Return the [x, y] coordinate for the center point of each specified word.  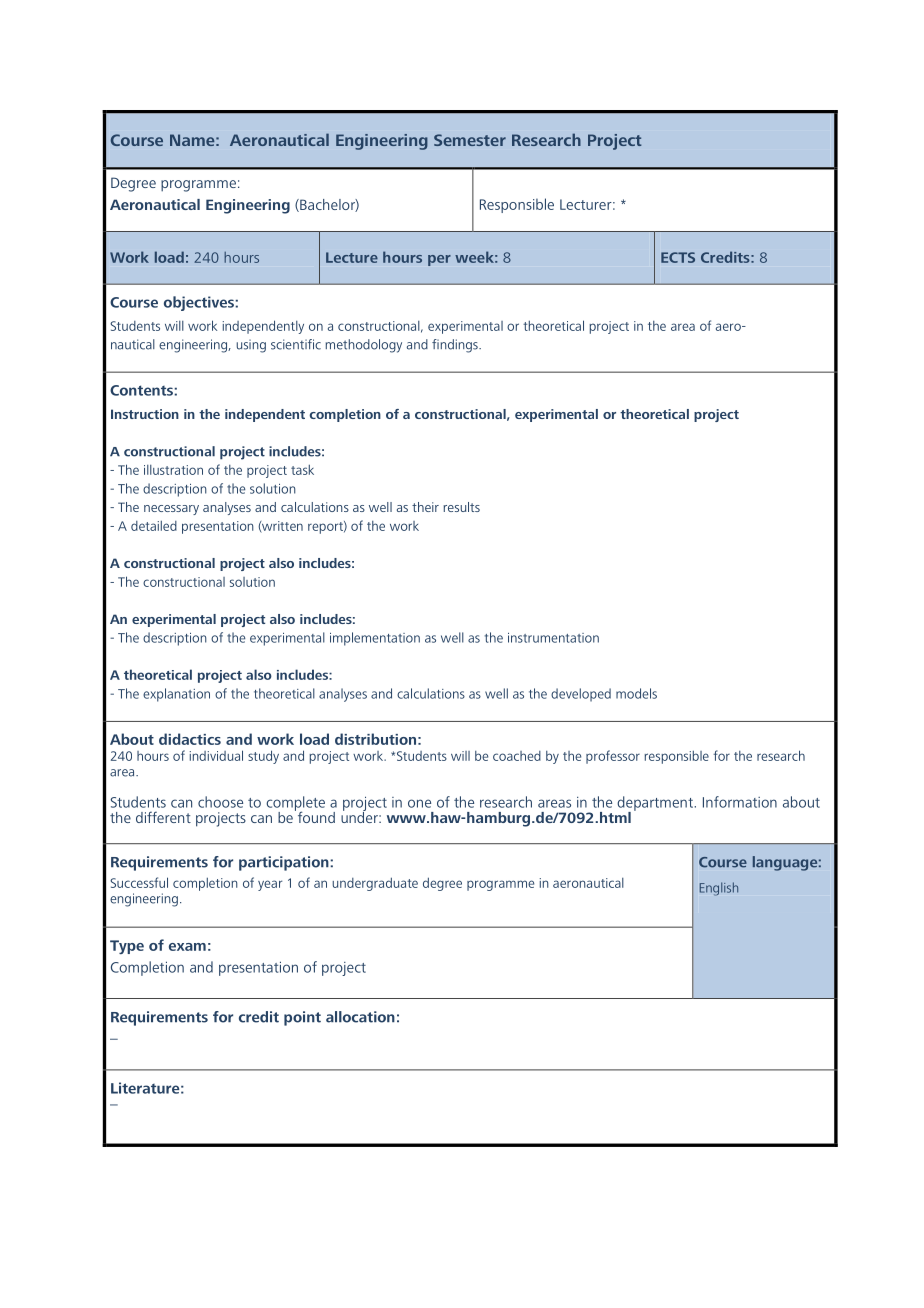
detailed [154, 525]
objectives [200, 303]
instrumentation [553, 638]
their [425, 507]
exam [187, 947]
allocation [360, 1017]
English [719, 889]
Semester [470, 140]
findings [456, 346]
